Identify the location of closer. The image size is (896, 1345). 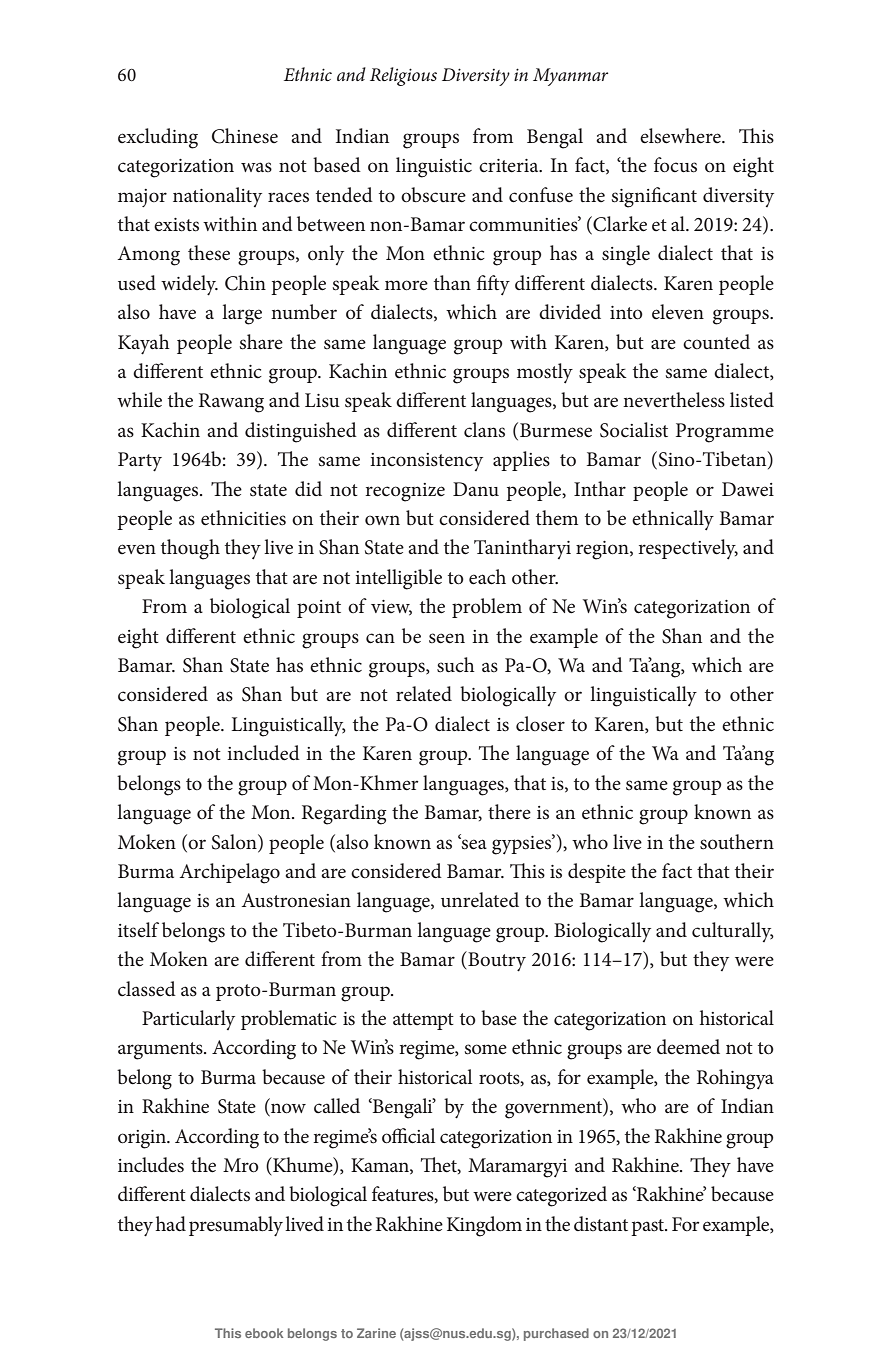
(540, 724).
